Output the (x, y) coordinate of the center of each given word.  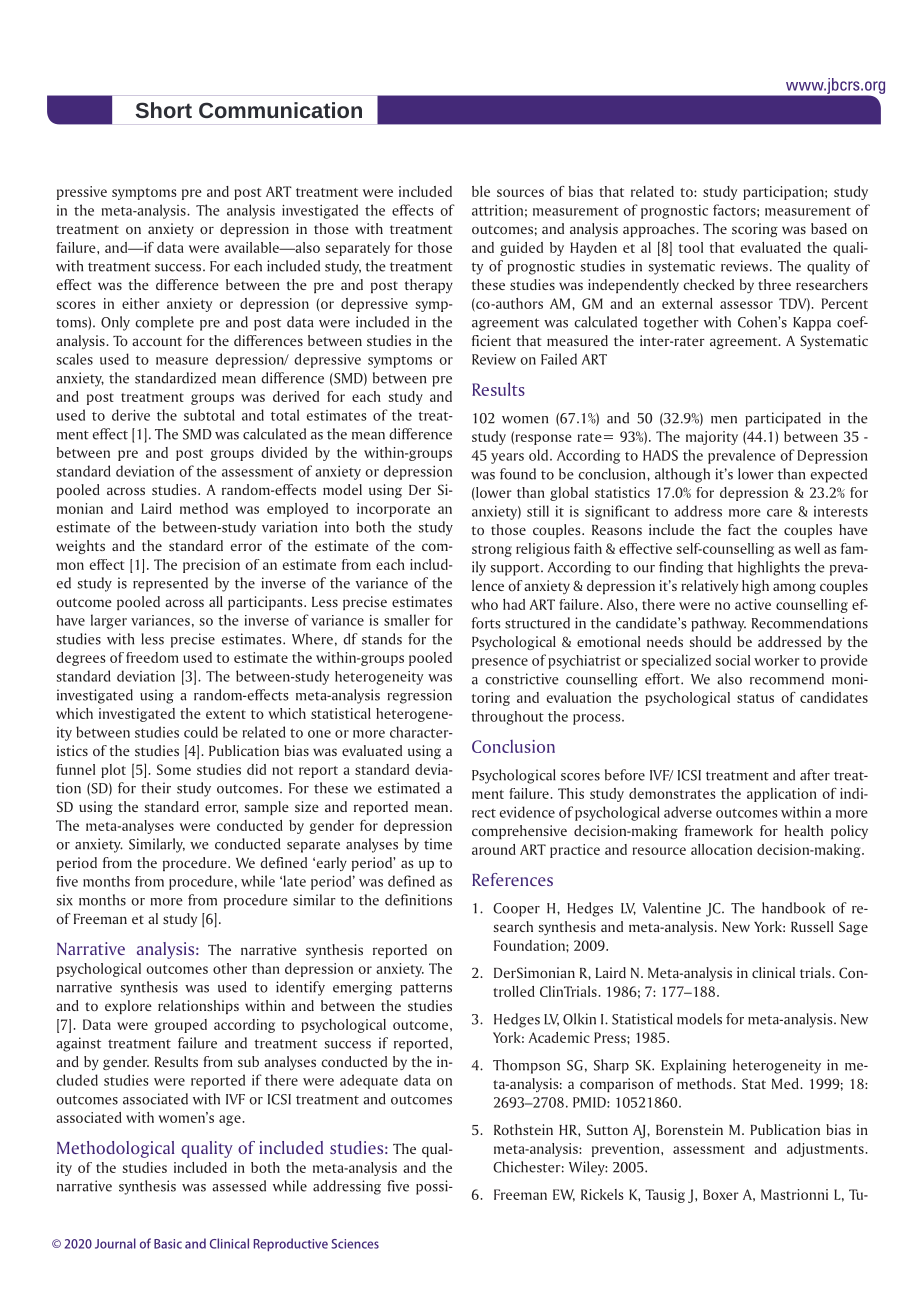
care (779, 513)
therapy (429, 286)
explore (128, 1007)
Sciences (355, 1244)
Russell (812, 926)
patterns (426, 989)
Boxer (721, 1194)
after (815, 775)
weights (80, 547)
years (507, 458)
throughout (507, 717)
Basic (168, 1244)
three (774, 284)
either (141, 303)
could (201, 732)
